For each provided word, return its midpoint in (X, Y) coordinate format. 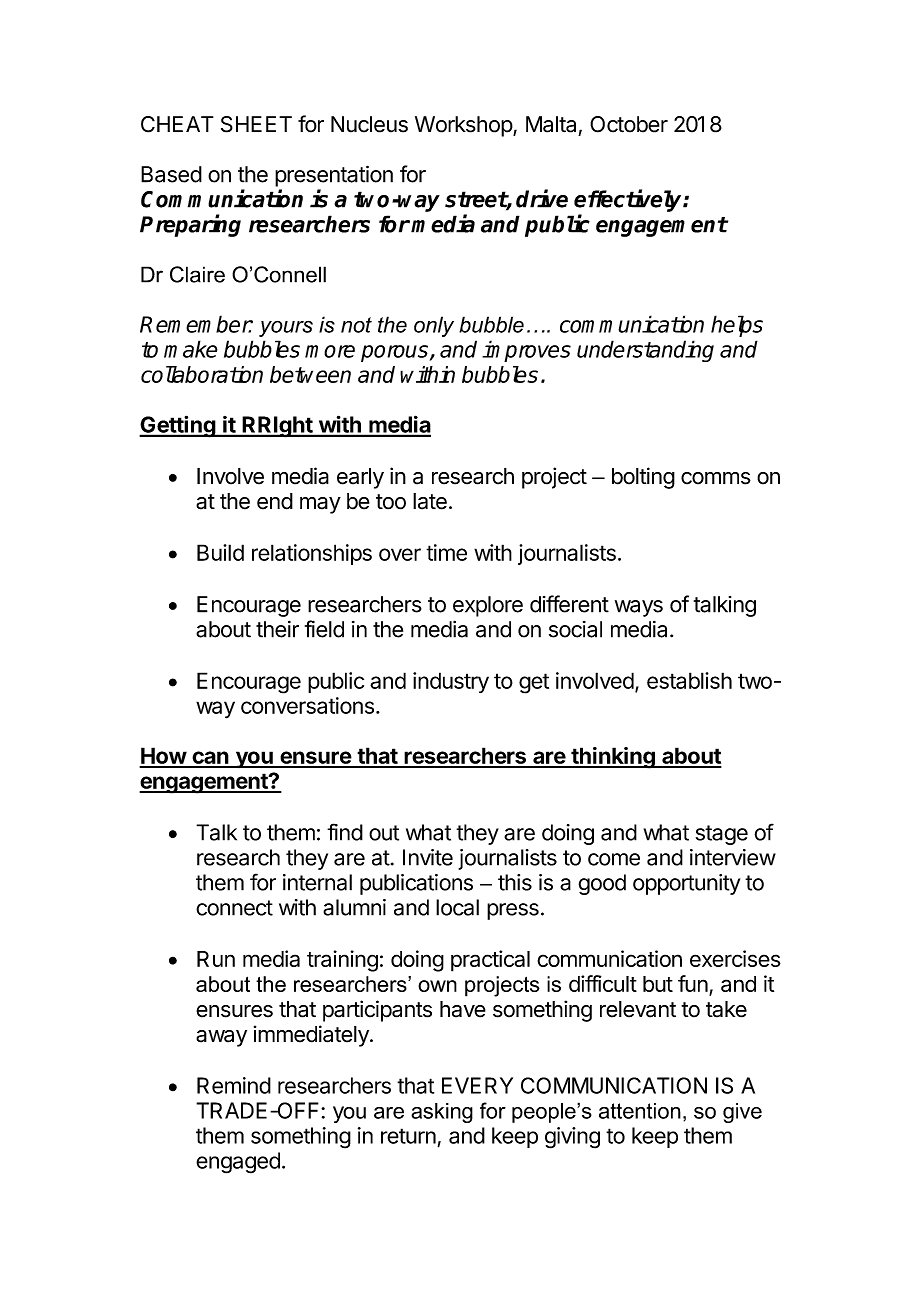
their (277, 629)
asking (442, 1113)
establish (689, 680)
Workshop (464, 126)
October (629, 124)
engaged (238, 1163)
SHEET (256, 124)
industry (451, 682)
